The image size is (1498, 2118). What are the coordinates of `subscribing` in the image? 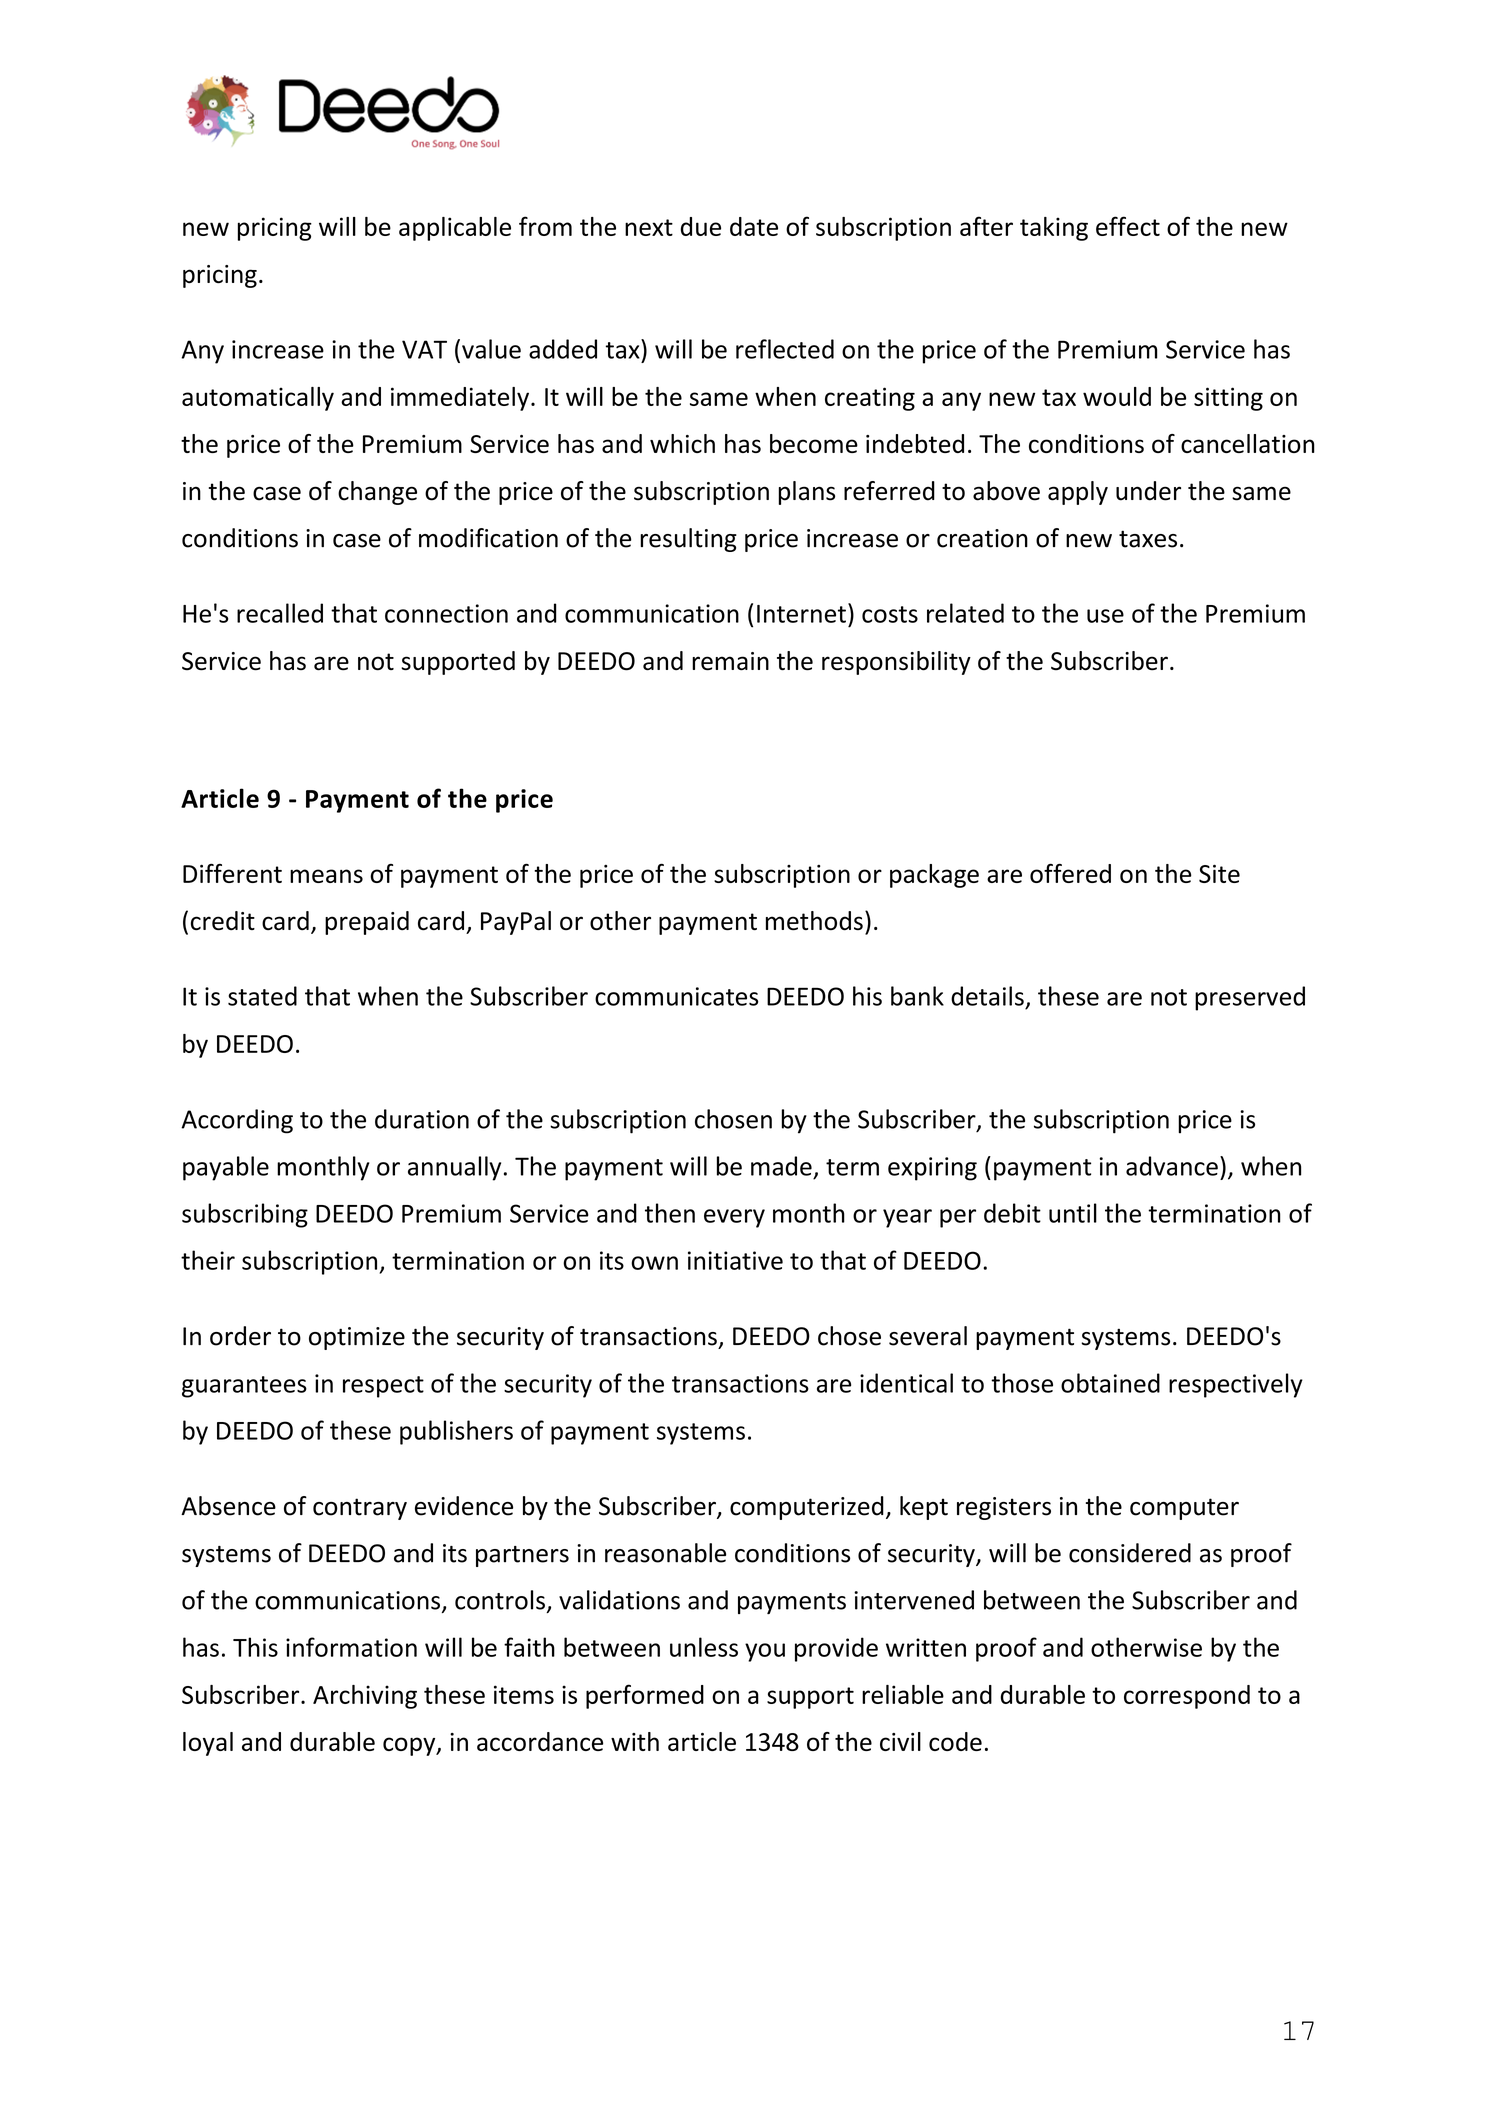 It's located at (245, 1215).
